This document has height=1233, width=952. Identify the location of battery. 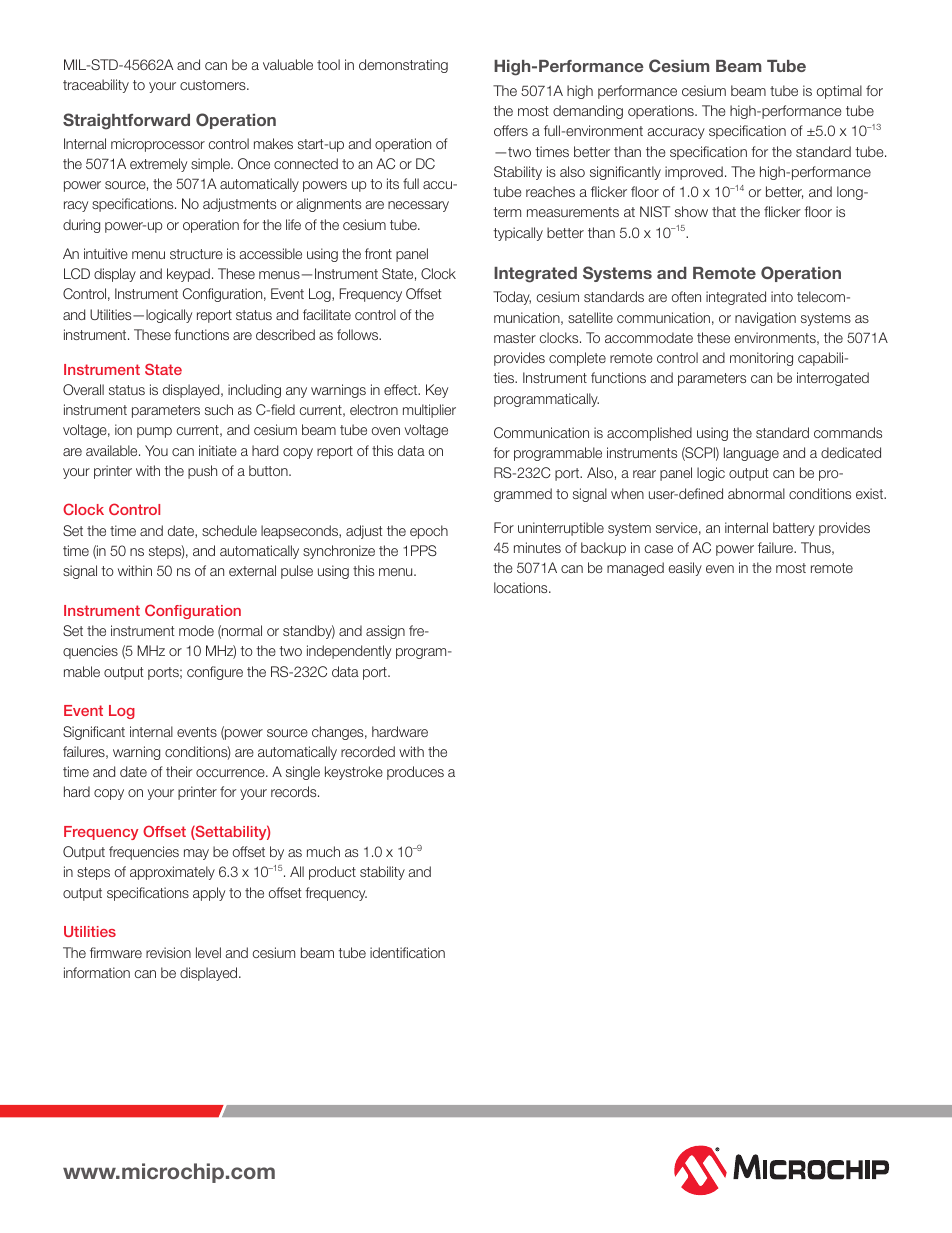
(794, 529).
